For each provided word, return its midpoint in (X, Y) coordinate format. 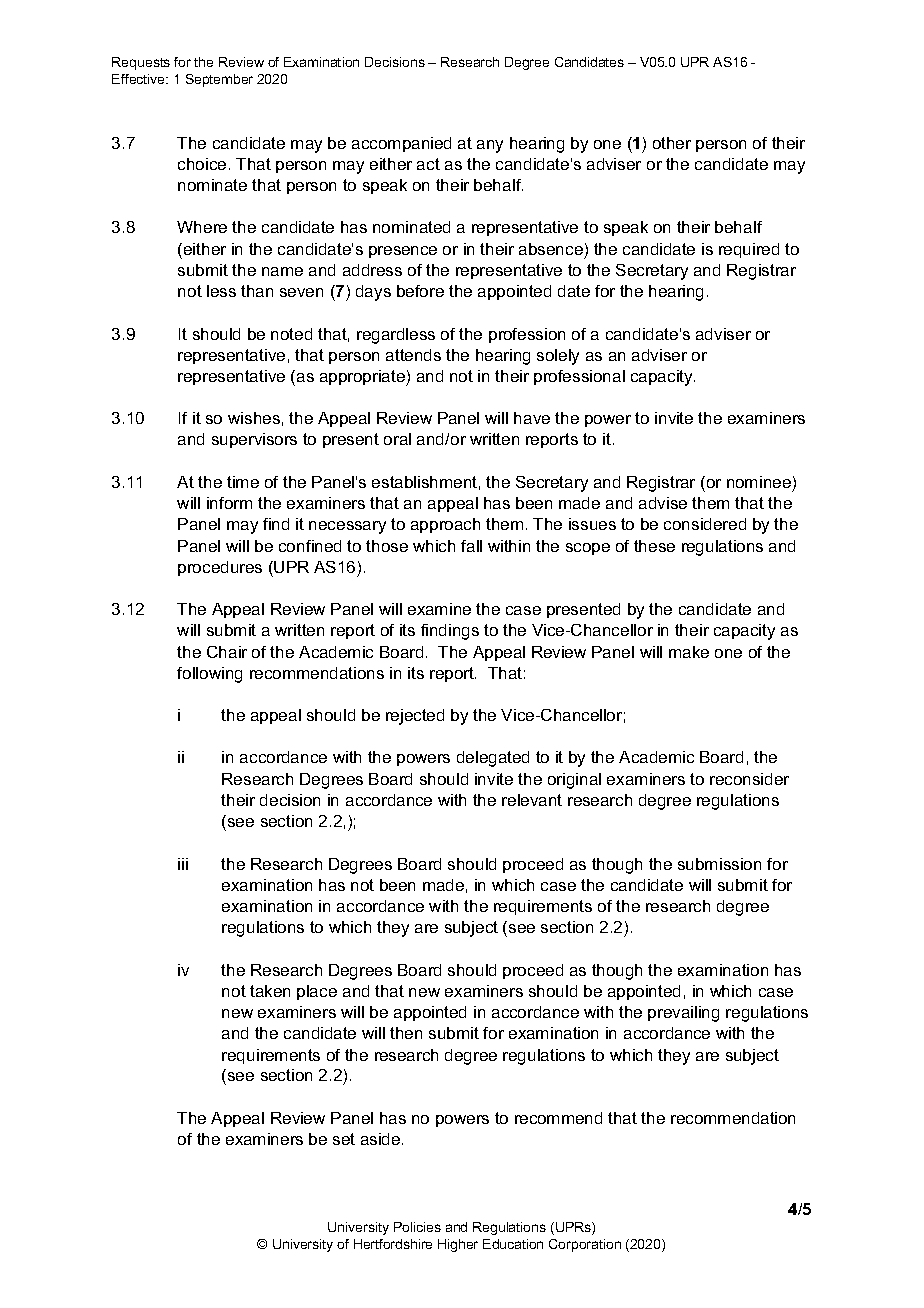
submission (719, 864)
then (406, 1033)
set (344, 1139)
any (490, 146)
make (689, 652)
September (219, 80)
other (672, 143)
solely (558, 357)
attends (413, 355)
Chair (227, 652)
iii (183, 864)
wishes (254, 418)
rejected (415, 717)
